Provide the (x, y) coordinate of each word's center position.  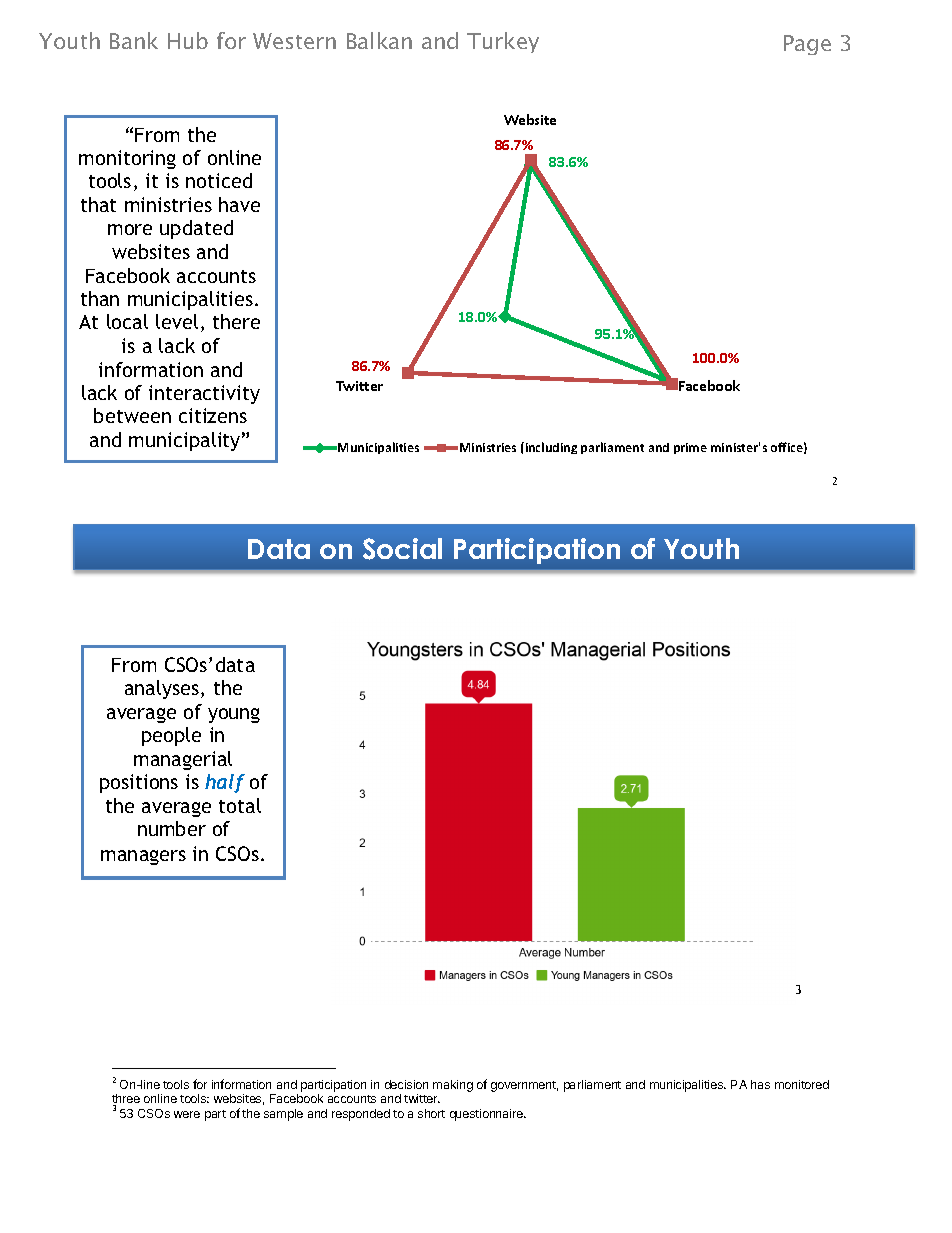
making (453, 1086)
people (171, 736)
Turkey (503, 42)
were (187, 1114)
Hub (188, 40)
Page (807, 45)
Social (402, 549)
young (234, 715)
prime (690, 448)
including (550, 448)
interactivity (204, 394)
